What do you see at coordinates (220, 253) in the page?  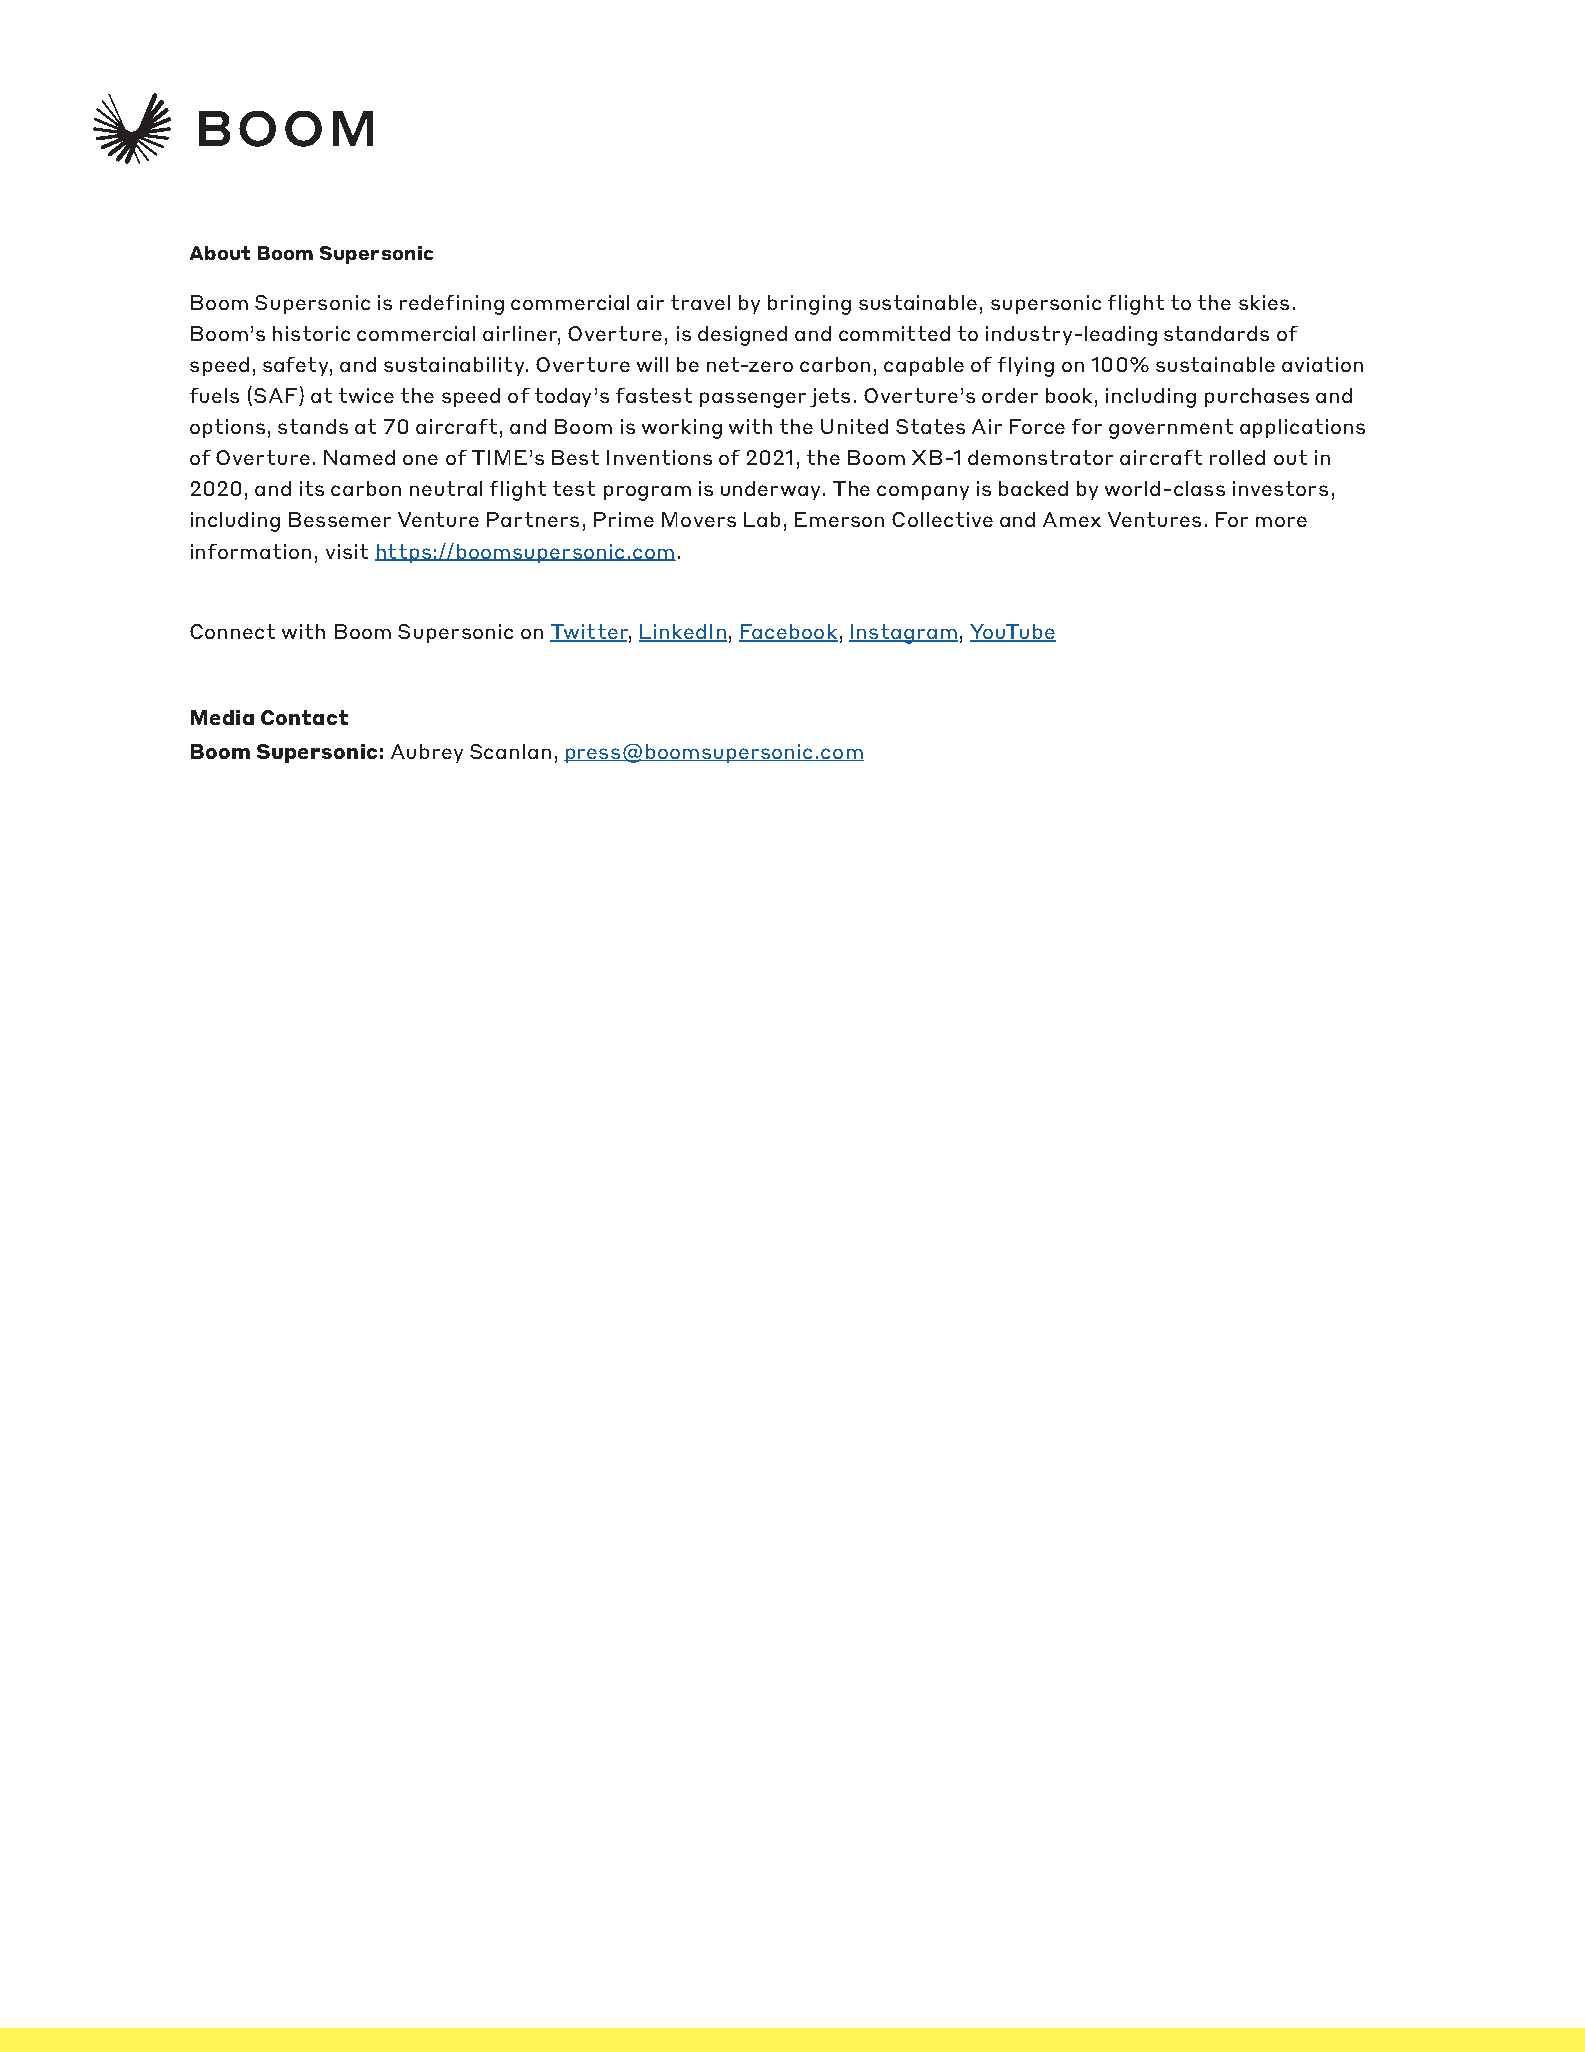 I see `About` at bounding box center [220, 253].
